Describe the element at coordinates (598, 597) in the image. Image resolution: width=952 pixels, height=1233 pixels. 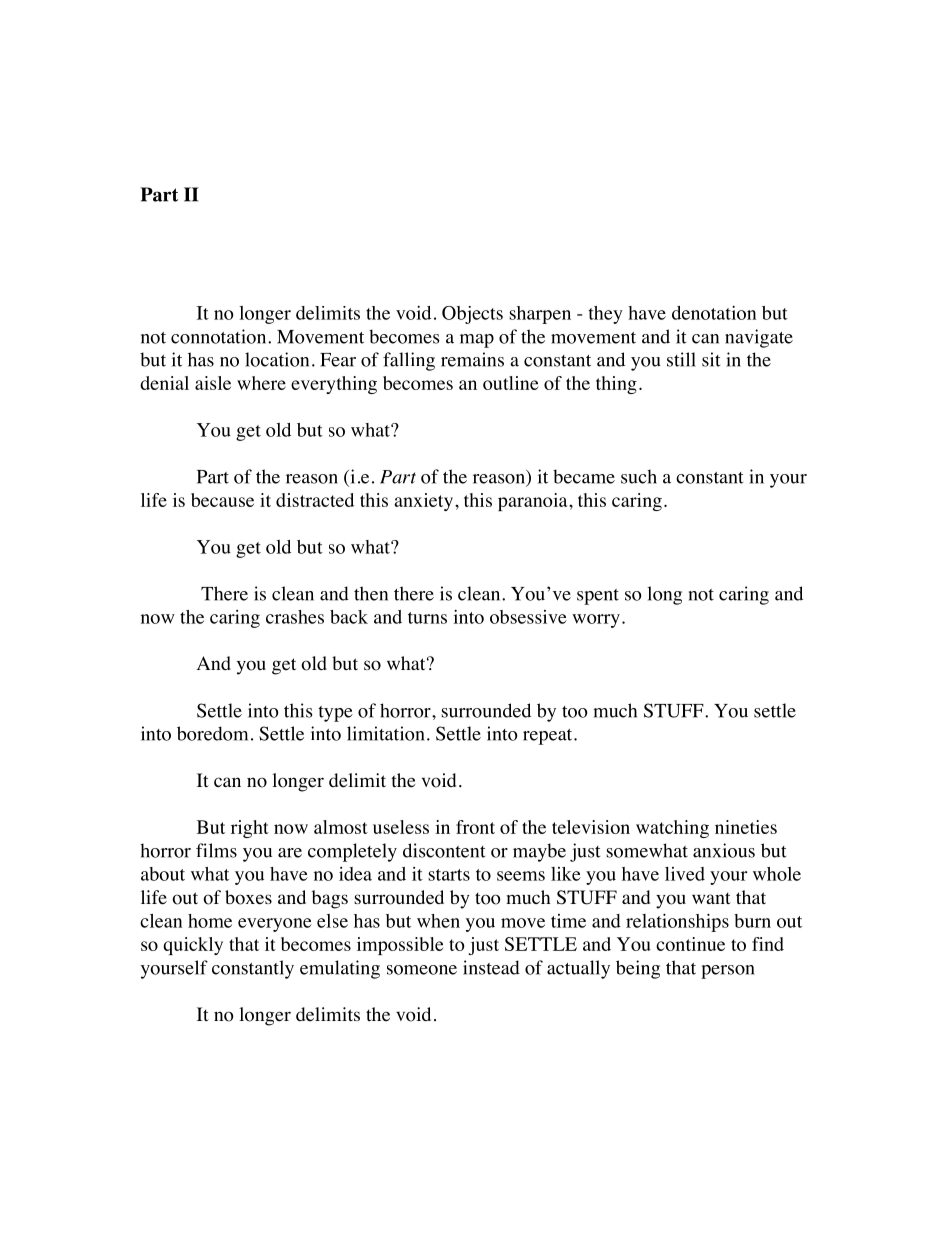
I see `spent` at that location.
